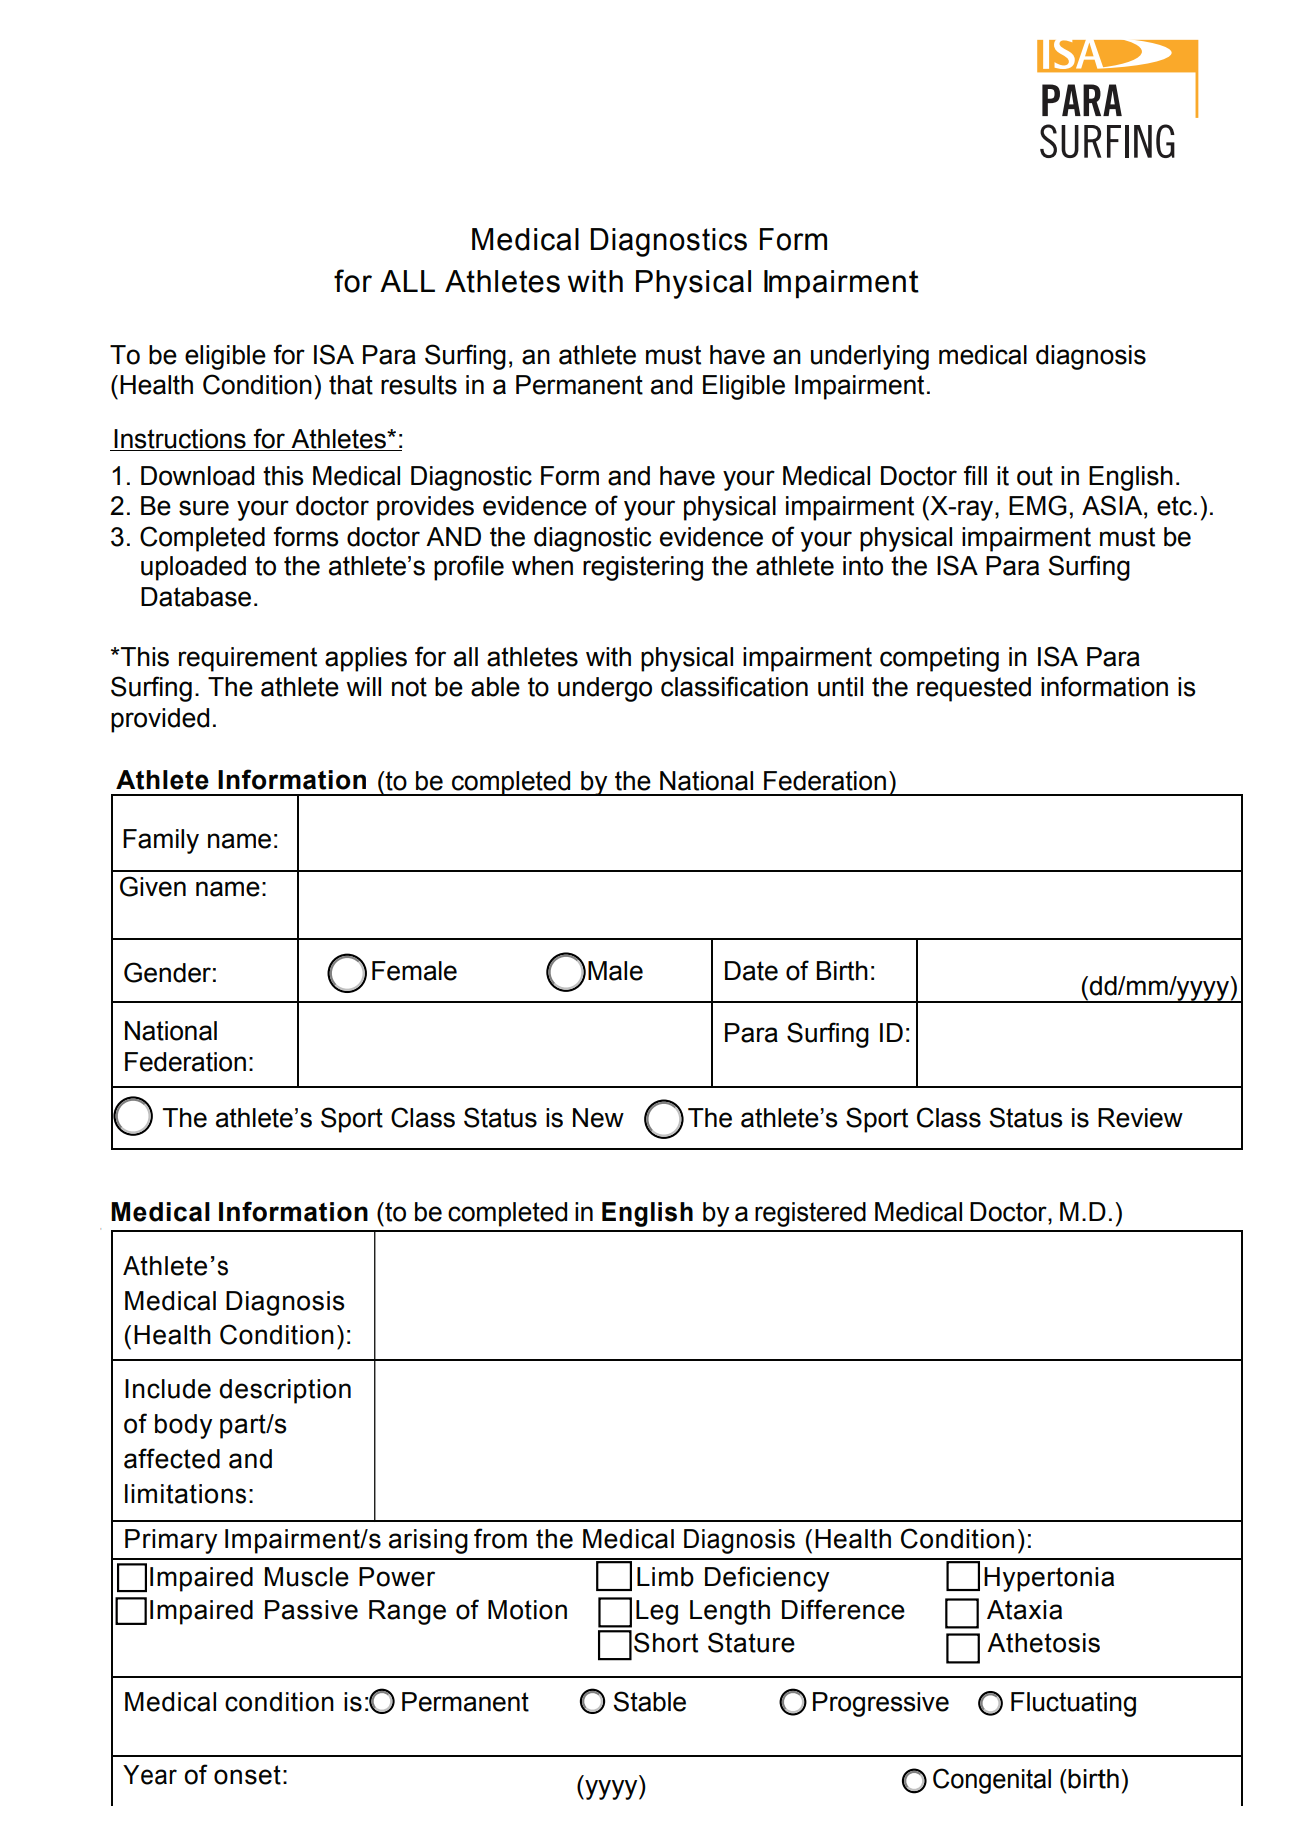 The height and width of the screenshot is (1843, 1302). Describe the element at coordinates (666, 1642) in the screenshot. I see `Short` at that location.
